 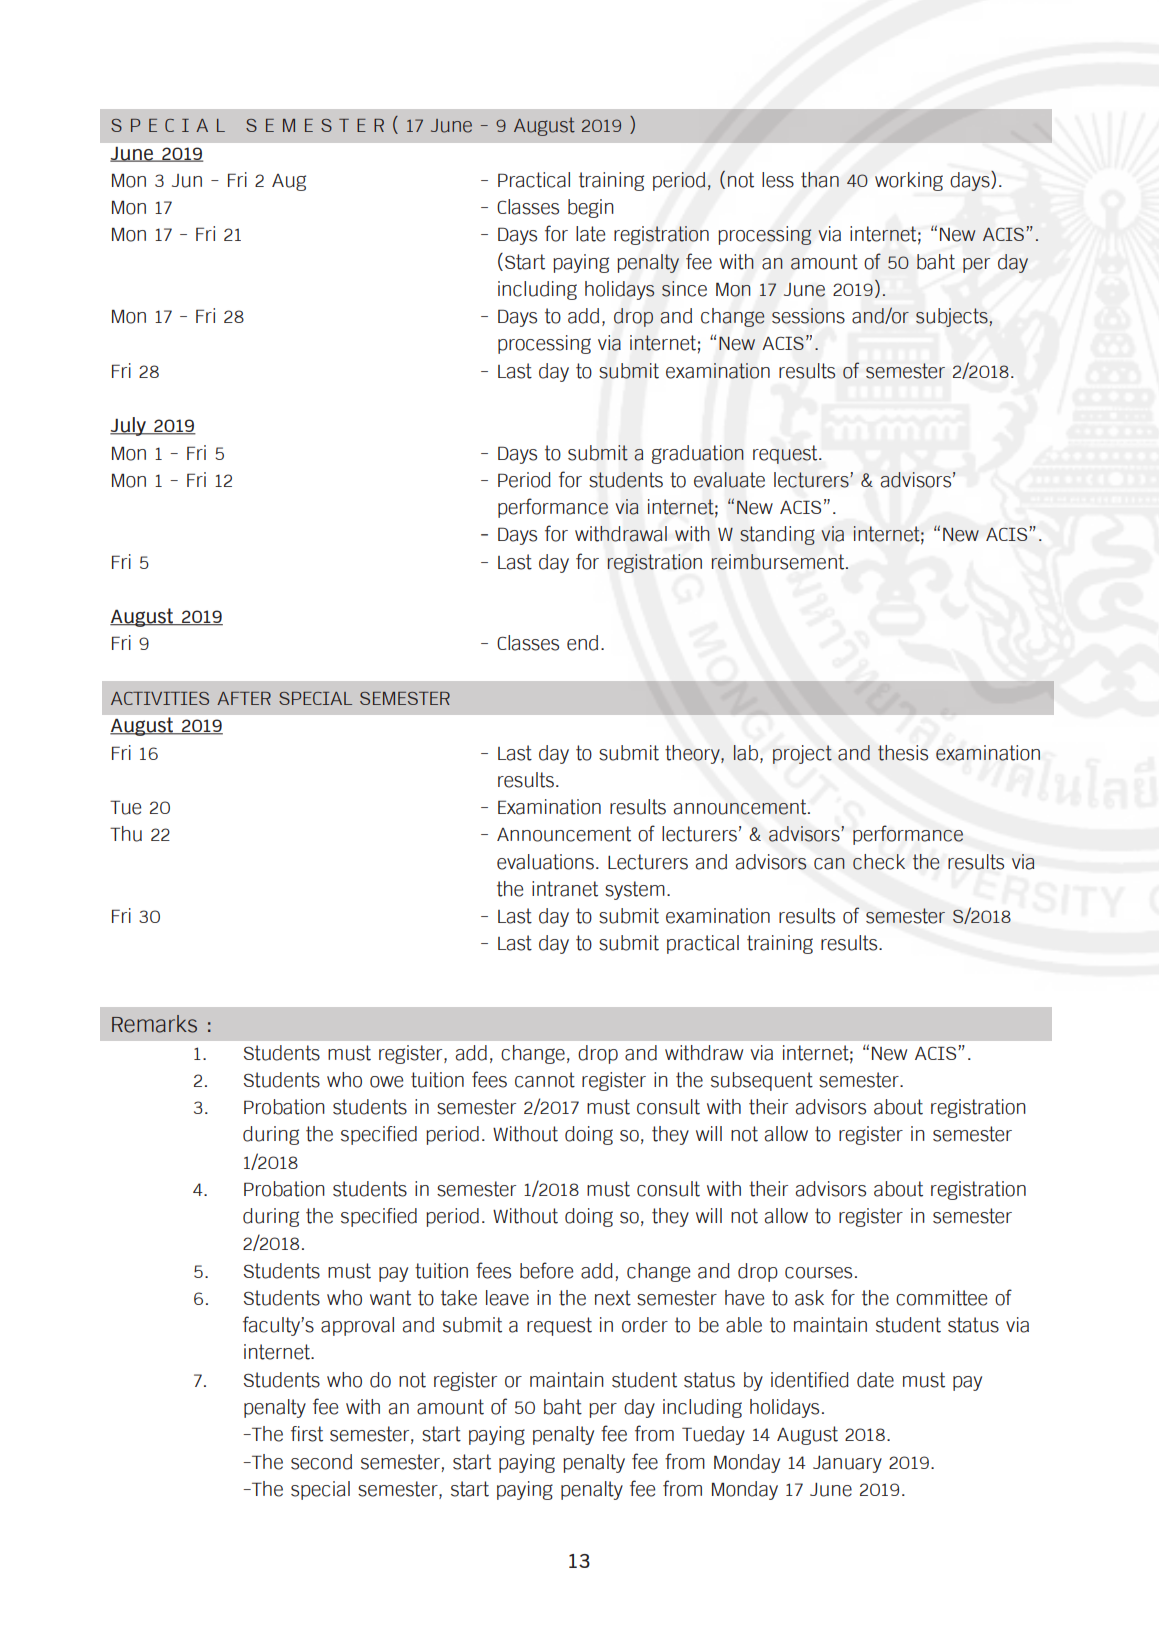 I want to click on Remarks, so click(x=154, y=1024).
